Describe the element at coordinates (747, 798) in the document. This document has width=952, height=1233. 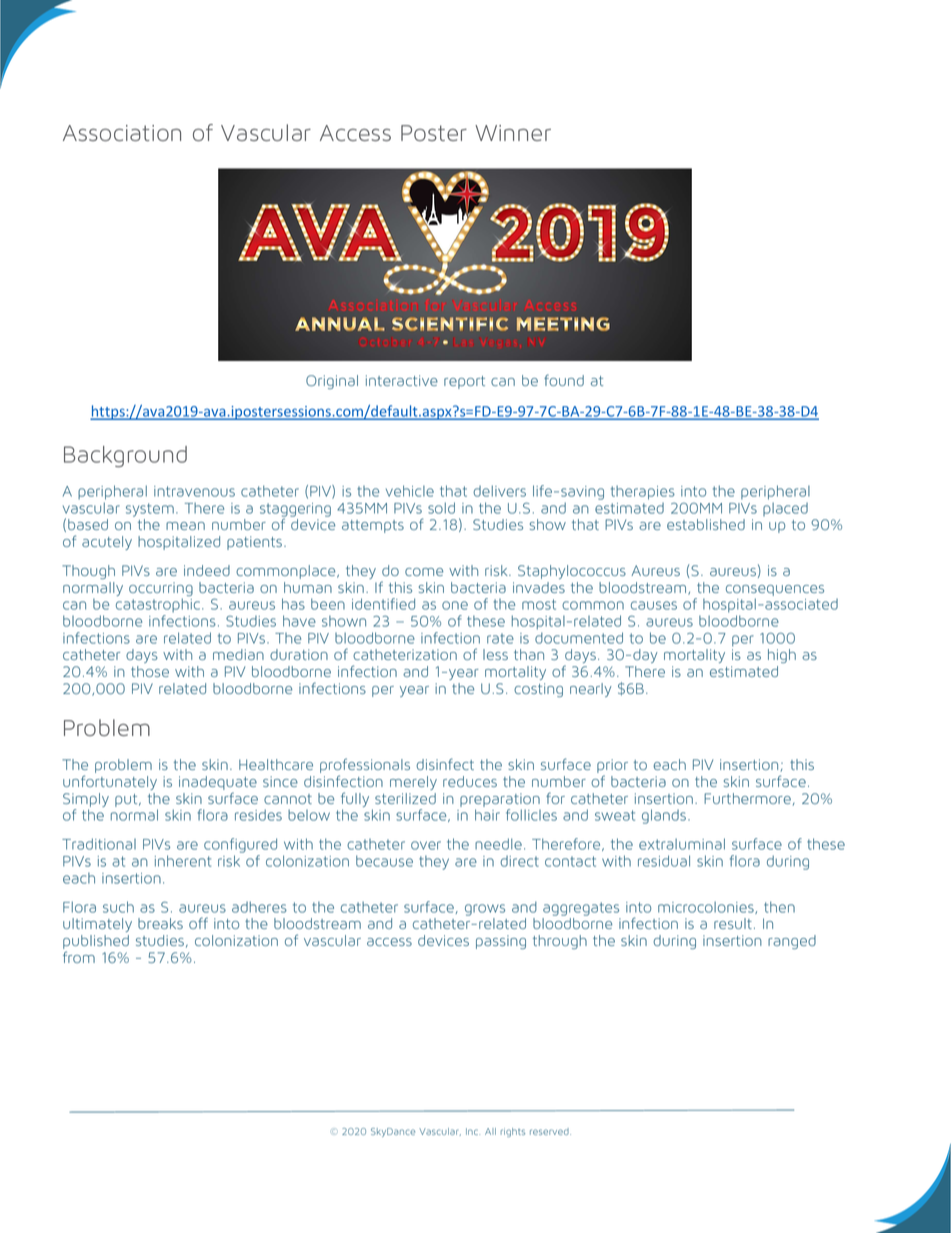
I see `Furthermore` at that location.
